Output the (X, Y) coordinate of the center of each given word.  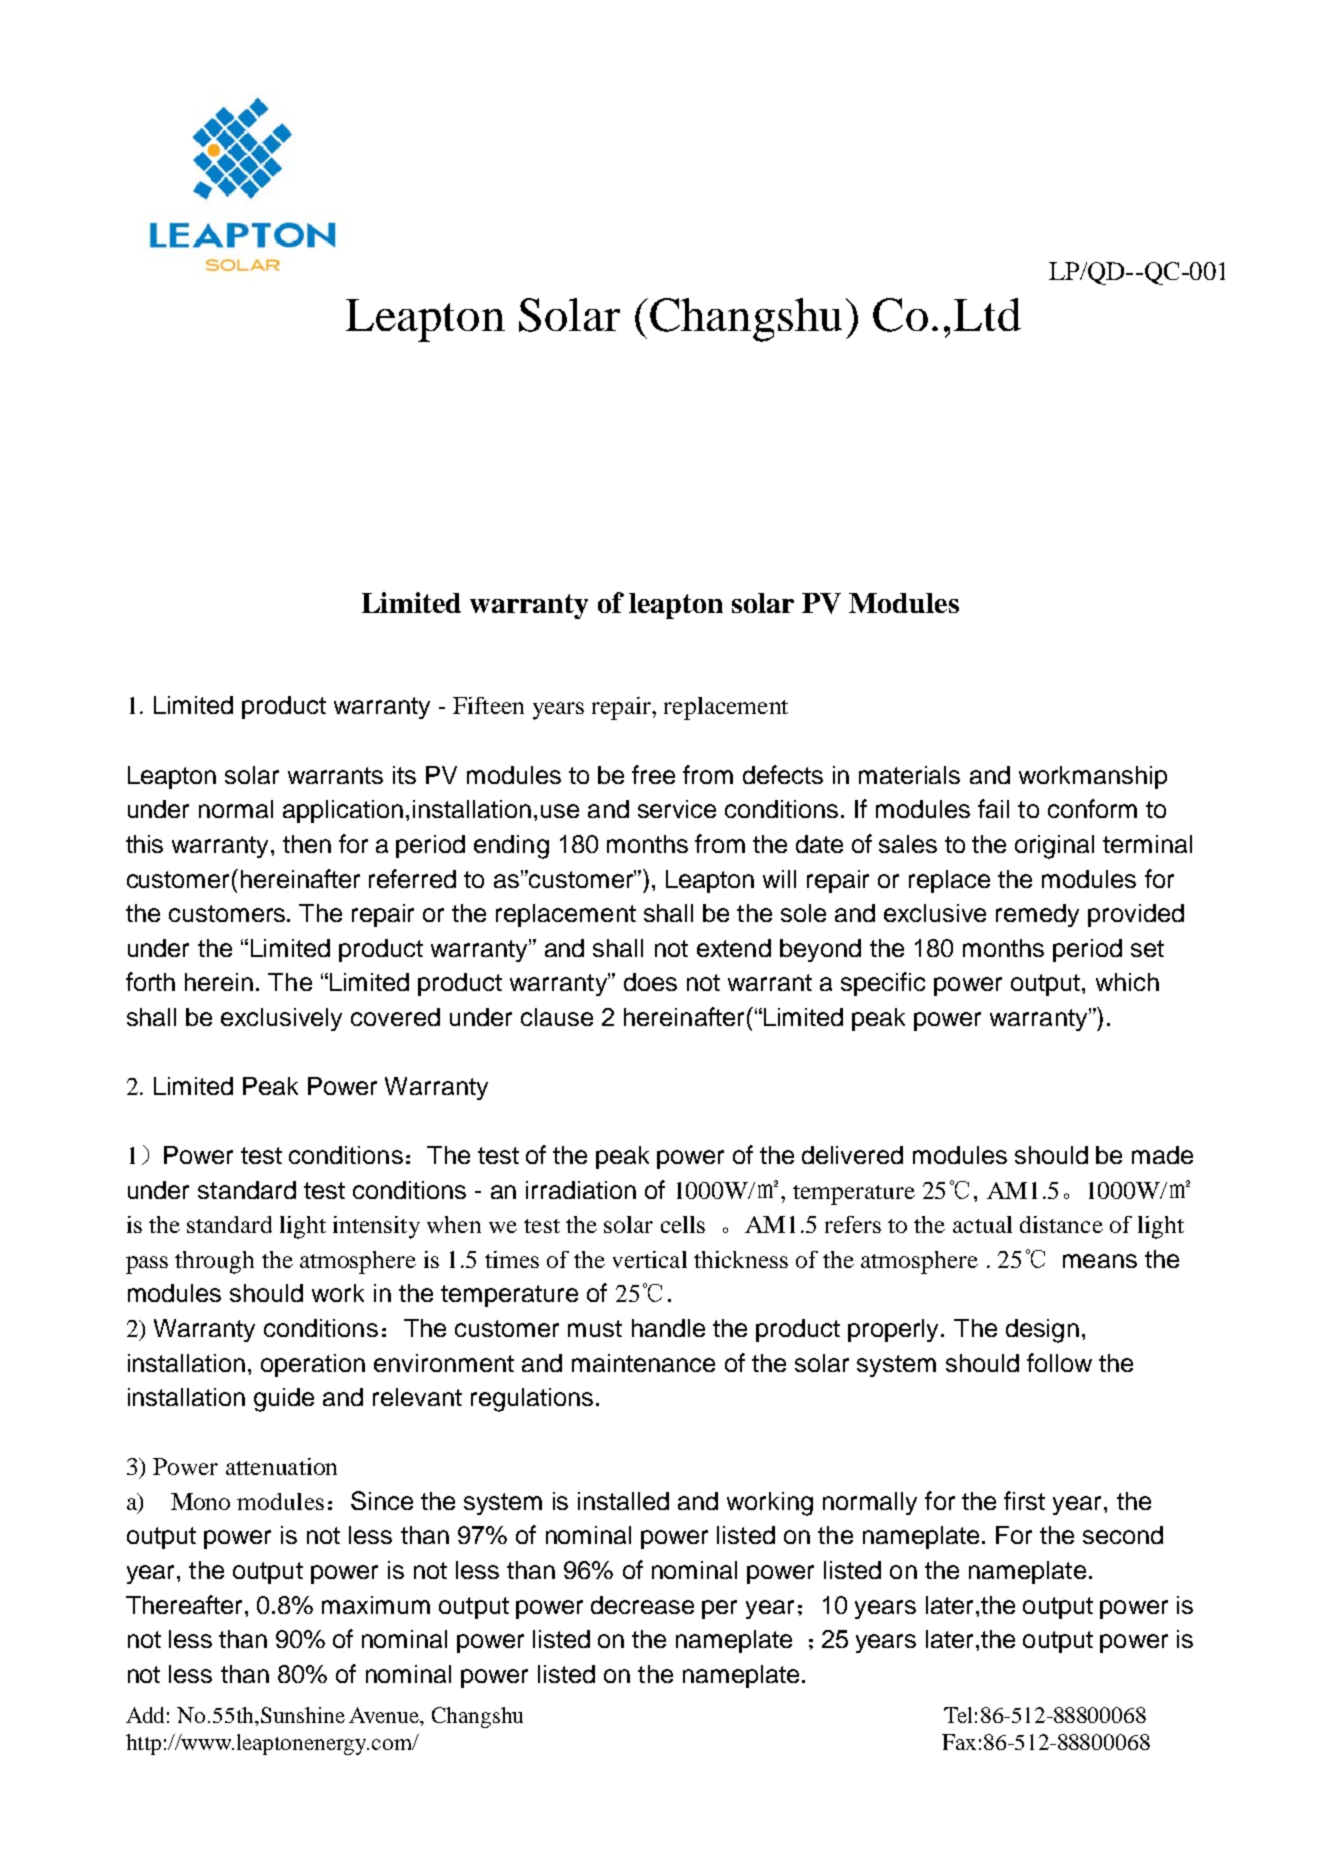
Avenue (385, 1716)
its (404, 775)
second (1123, 1535)
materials (909, 775)
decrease (642, 1605)
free (653, 774)
